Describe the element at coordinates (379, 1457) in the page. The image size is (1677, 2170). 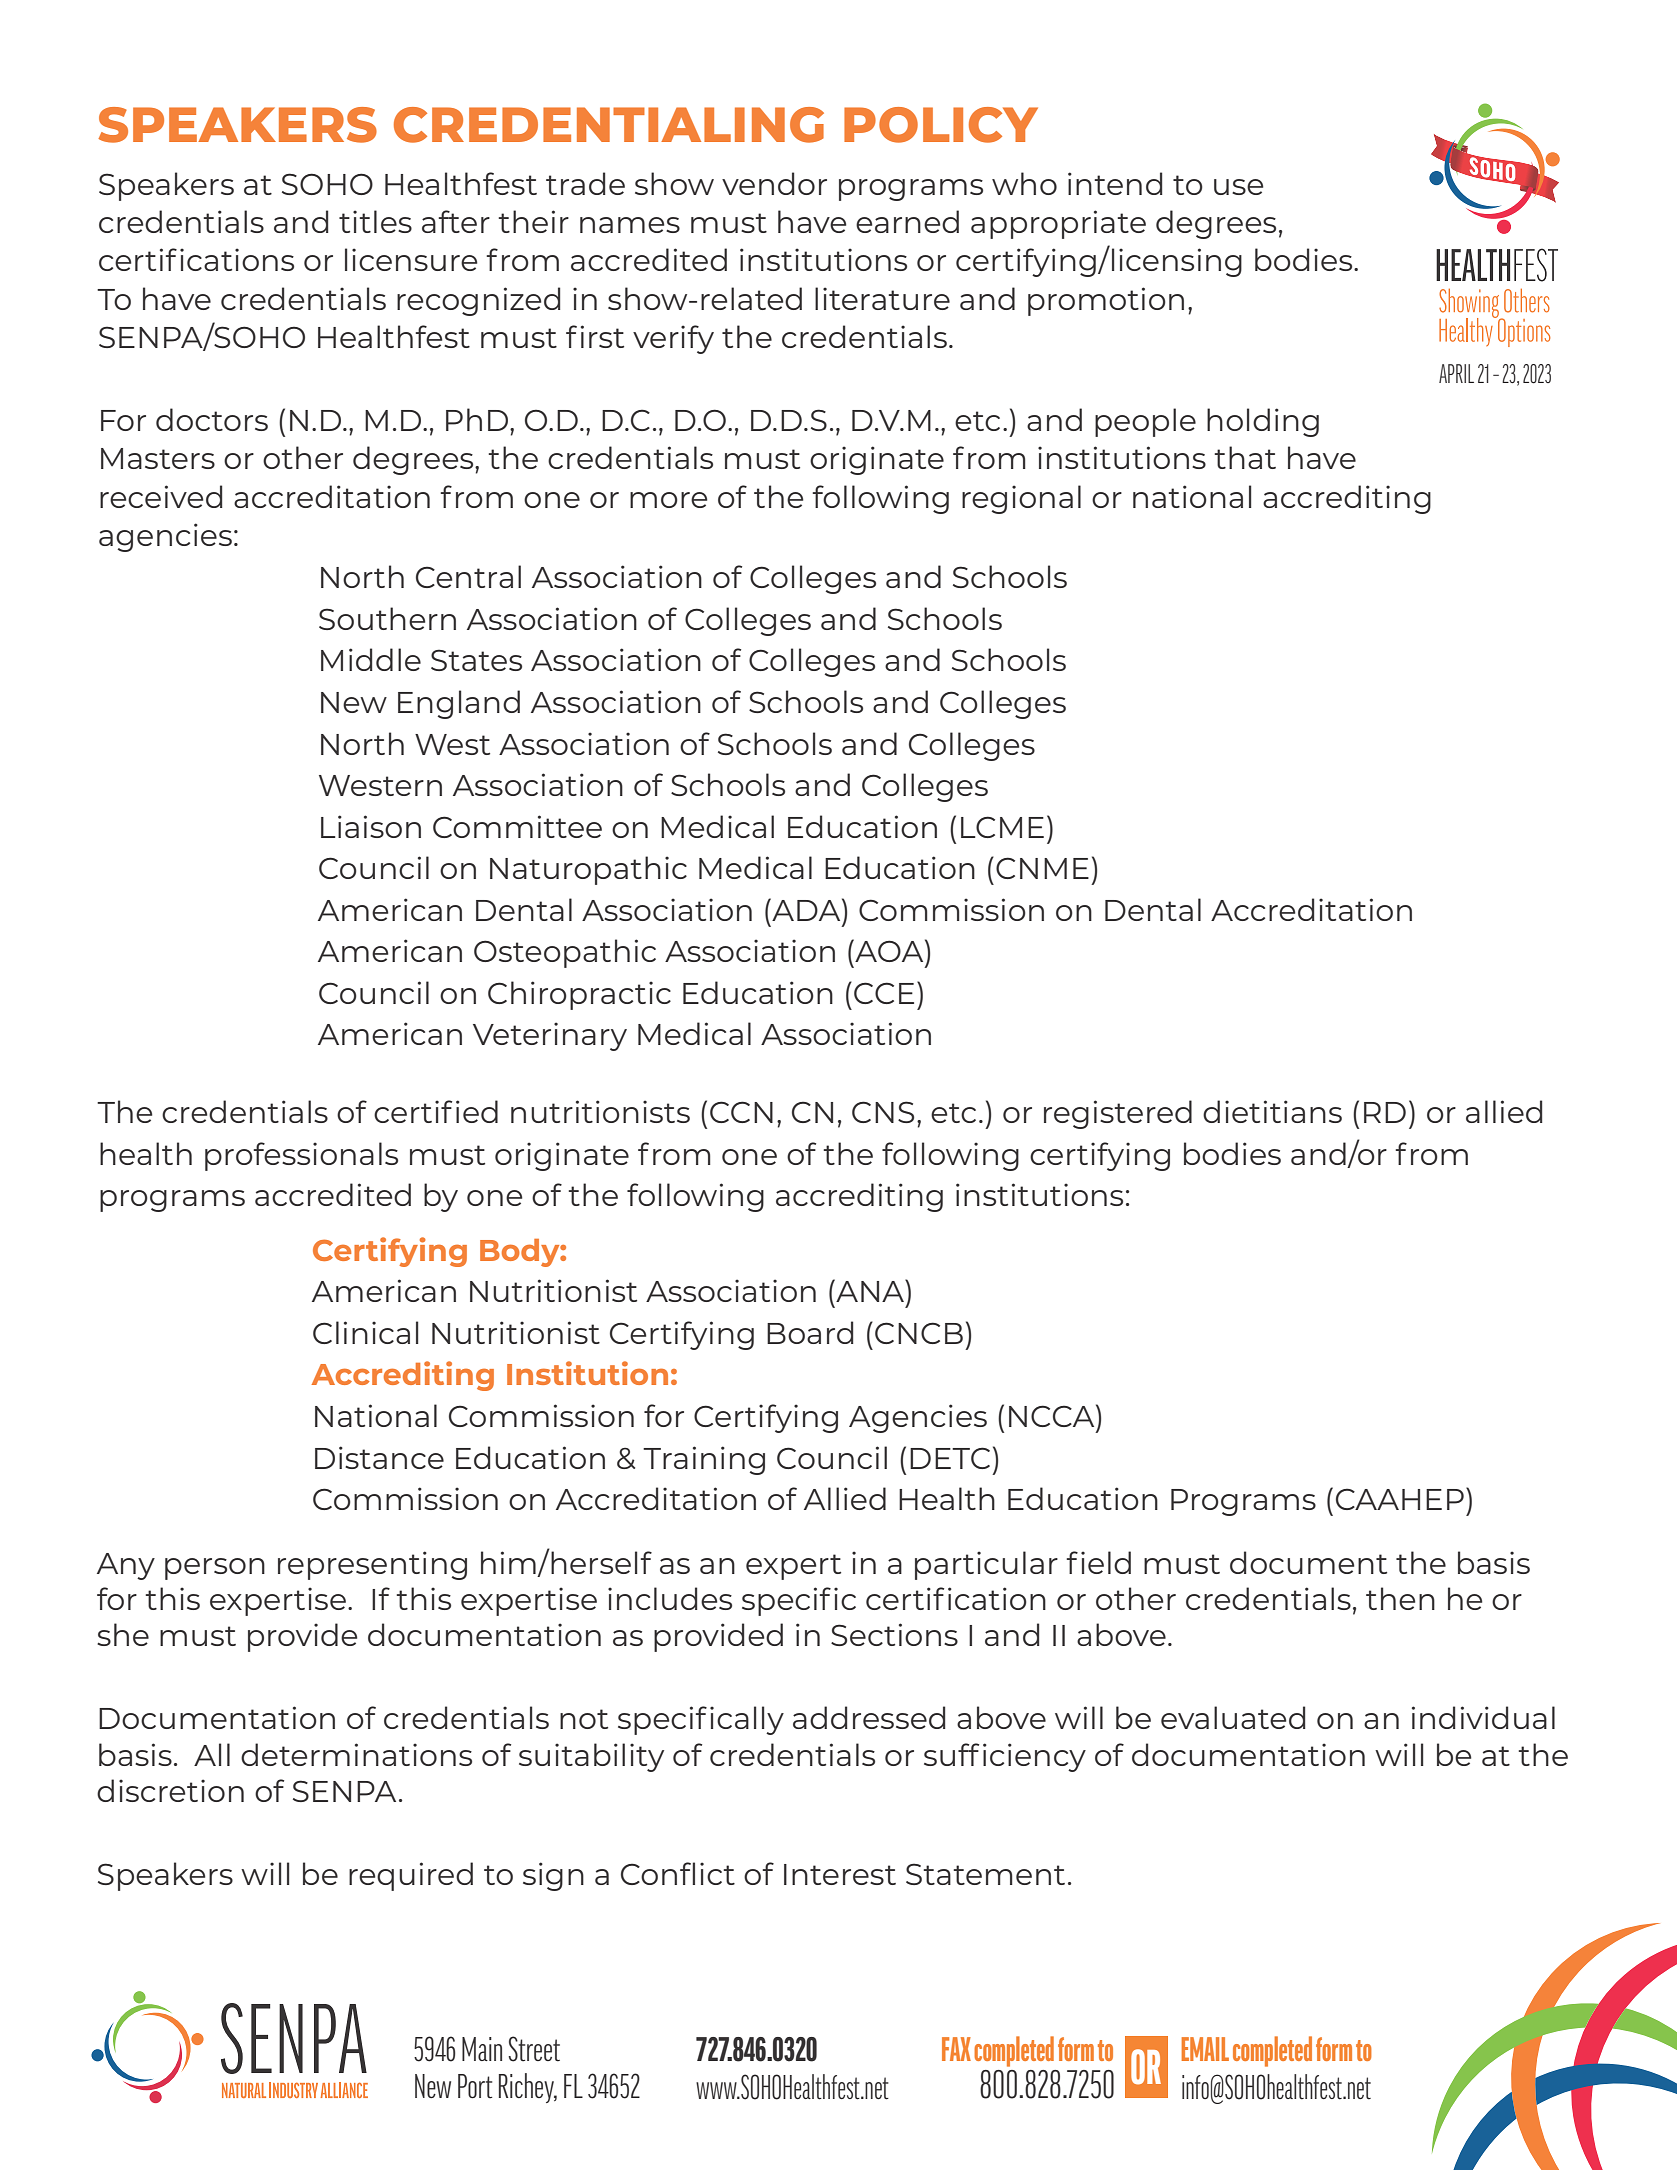
I see `Distance` at that location.
